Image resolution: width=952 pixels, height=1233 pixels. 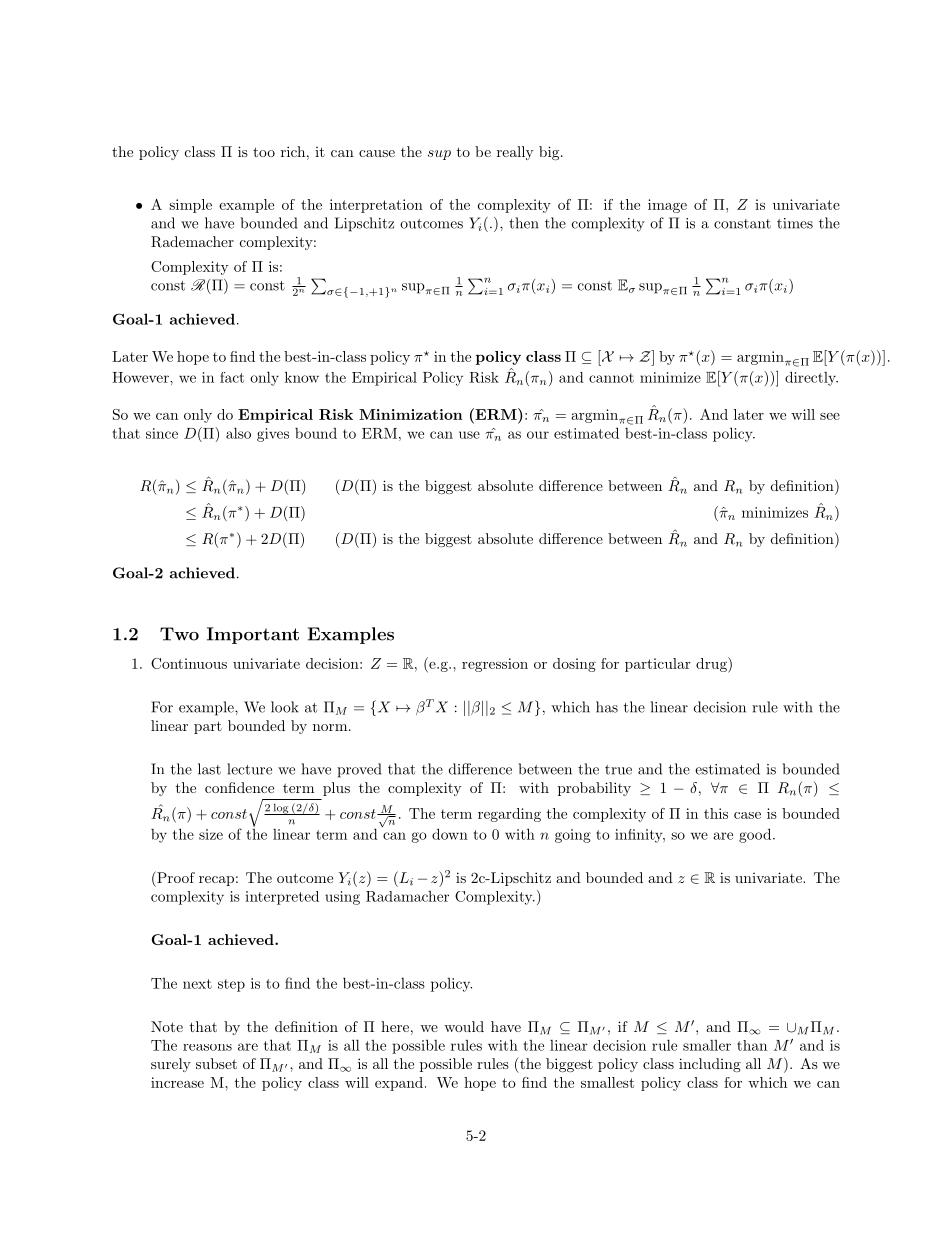 I want to click on subset, so click(x=216, y=1063).
